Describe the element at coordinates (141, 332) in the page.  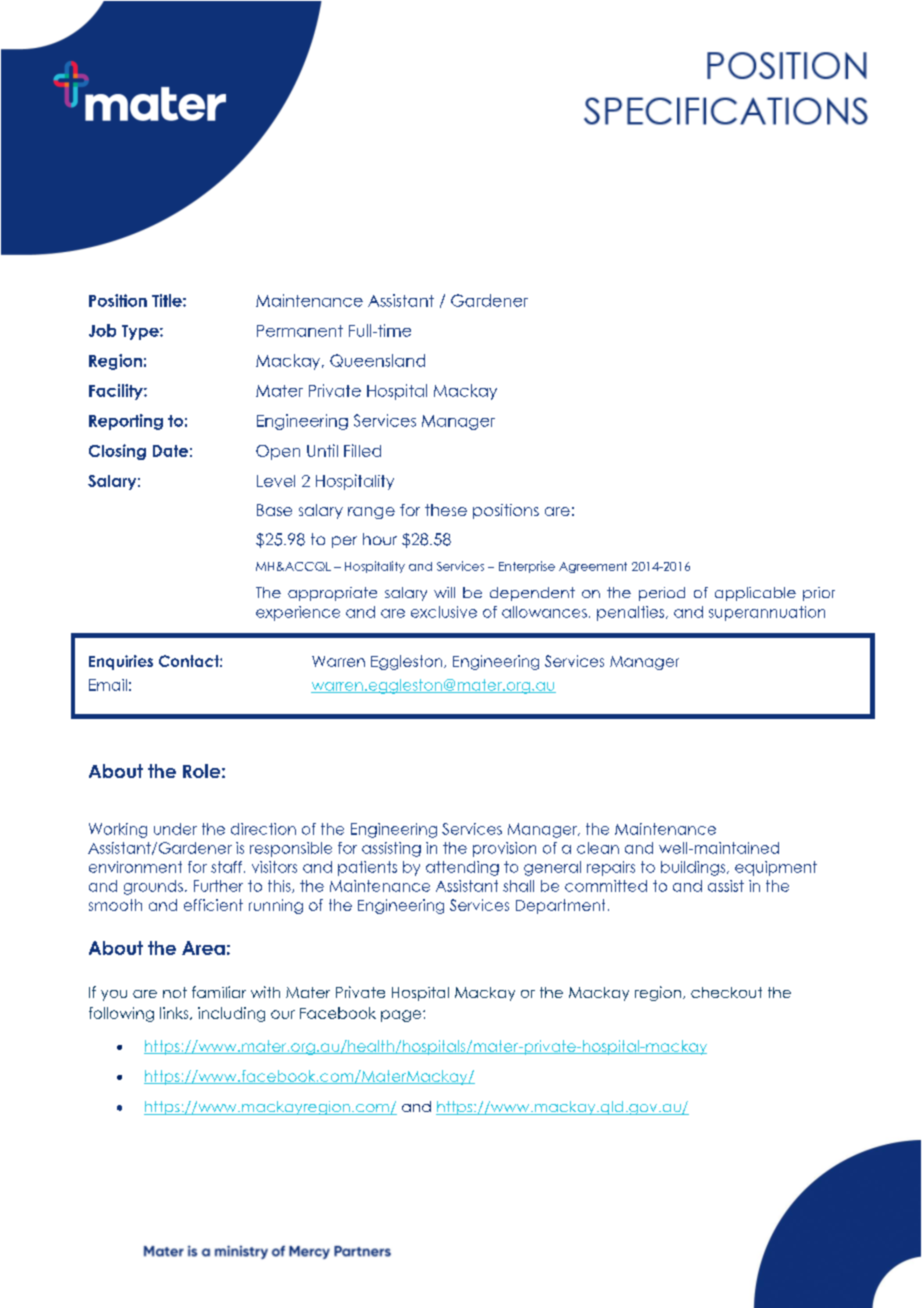
I see `Type` at that location.
